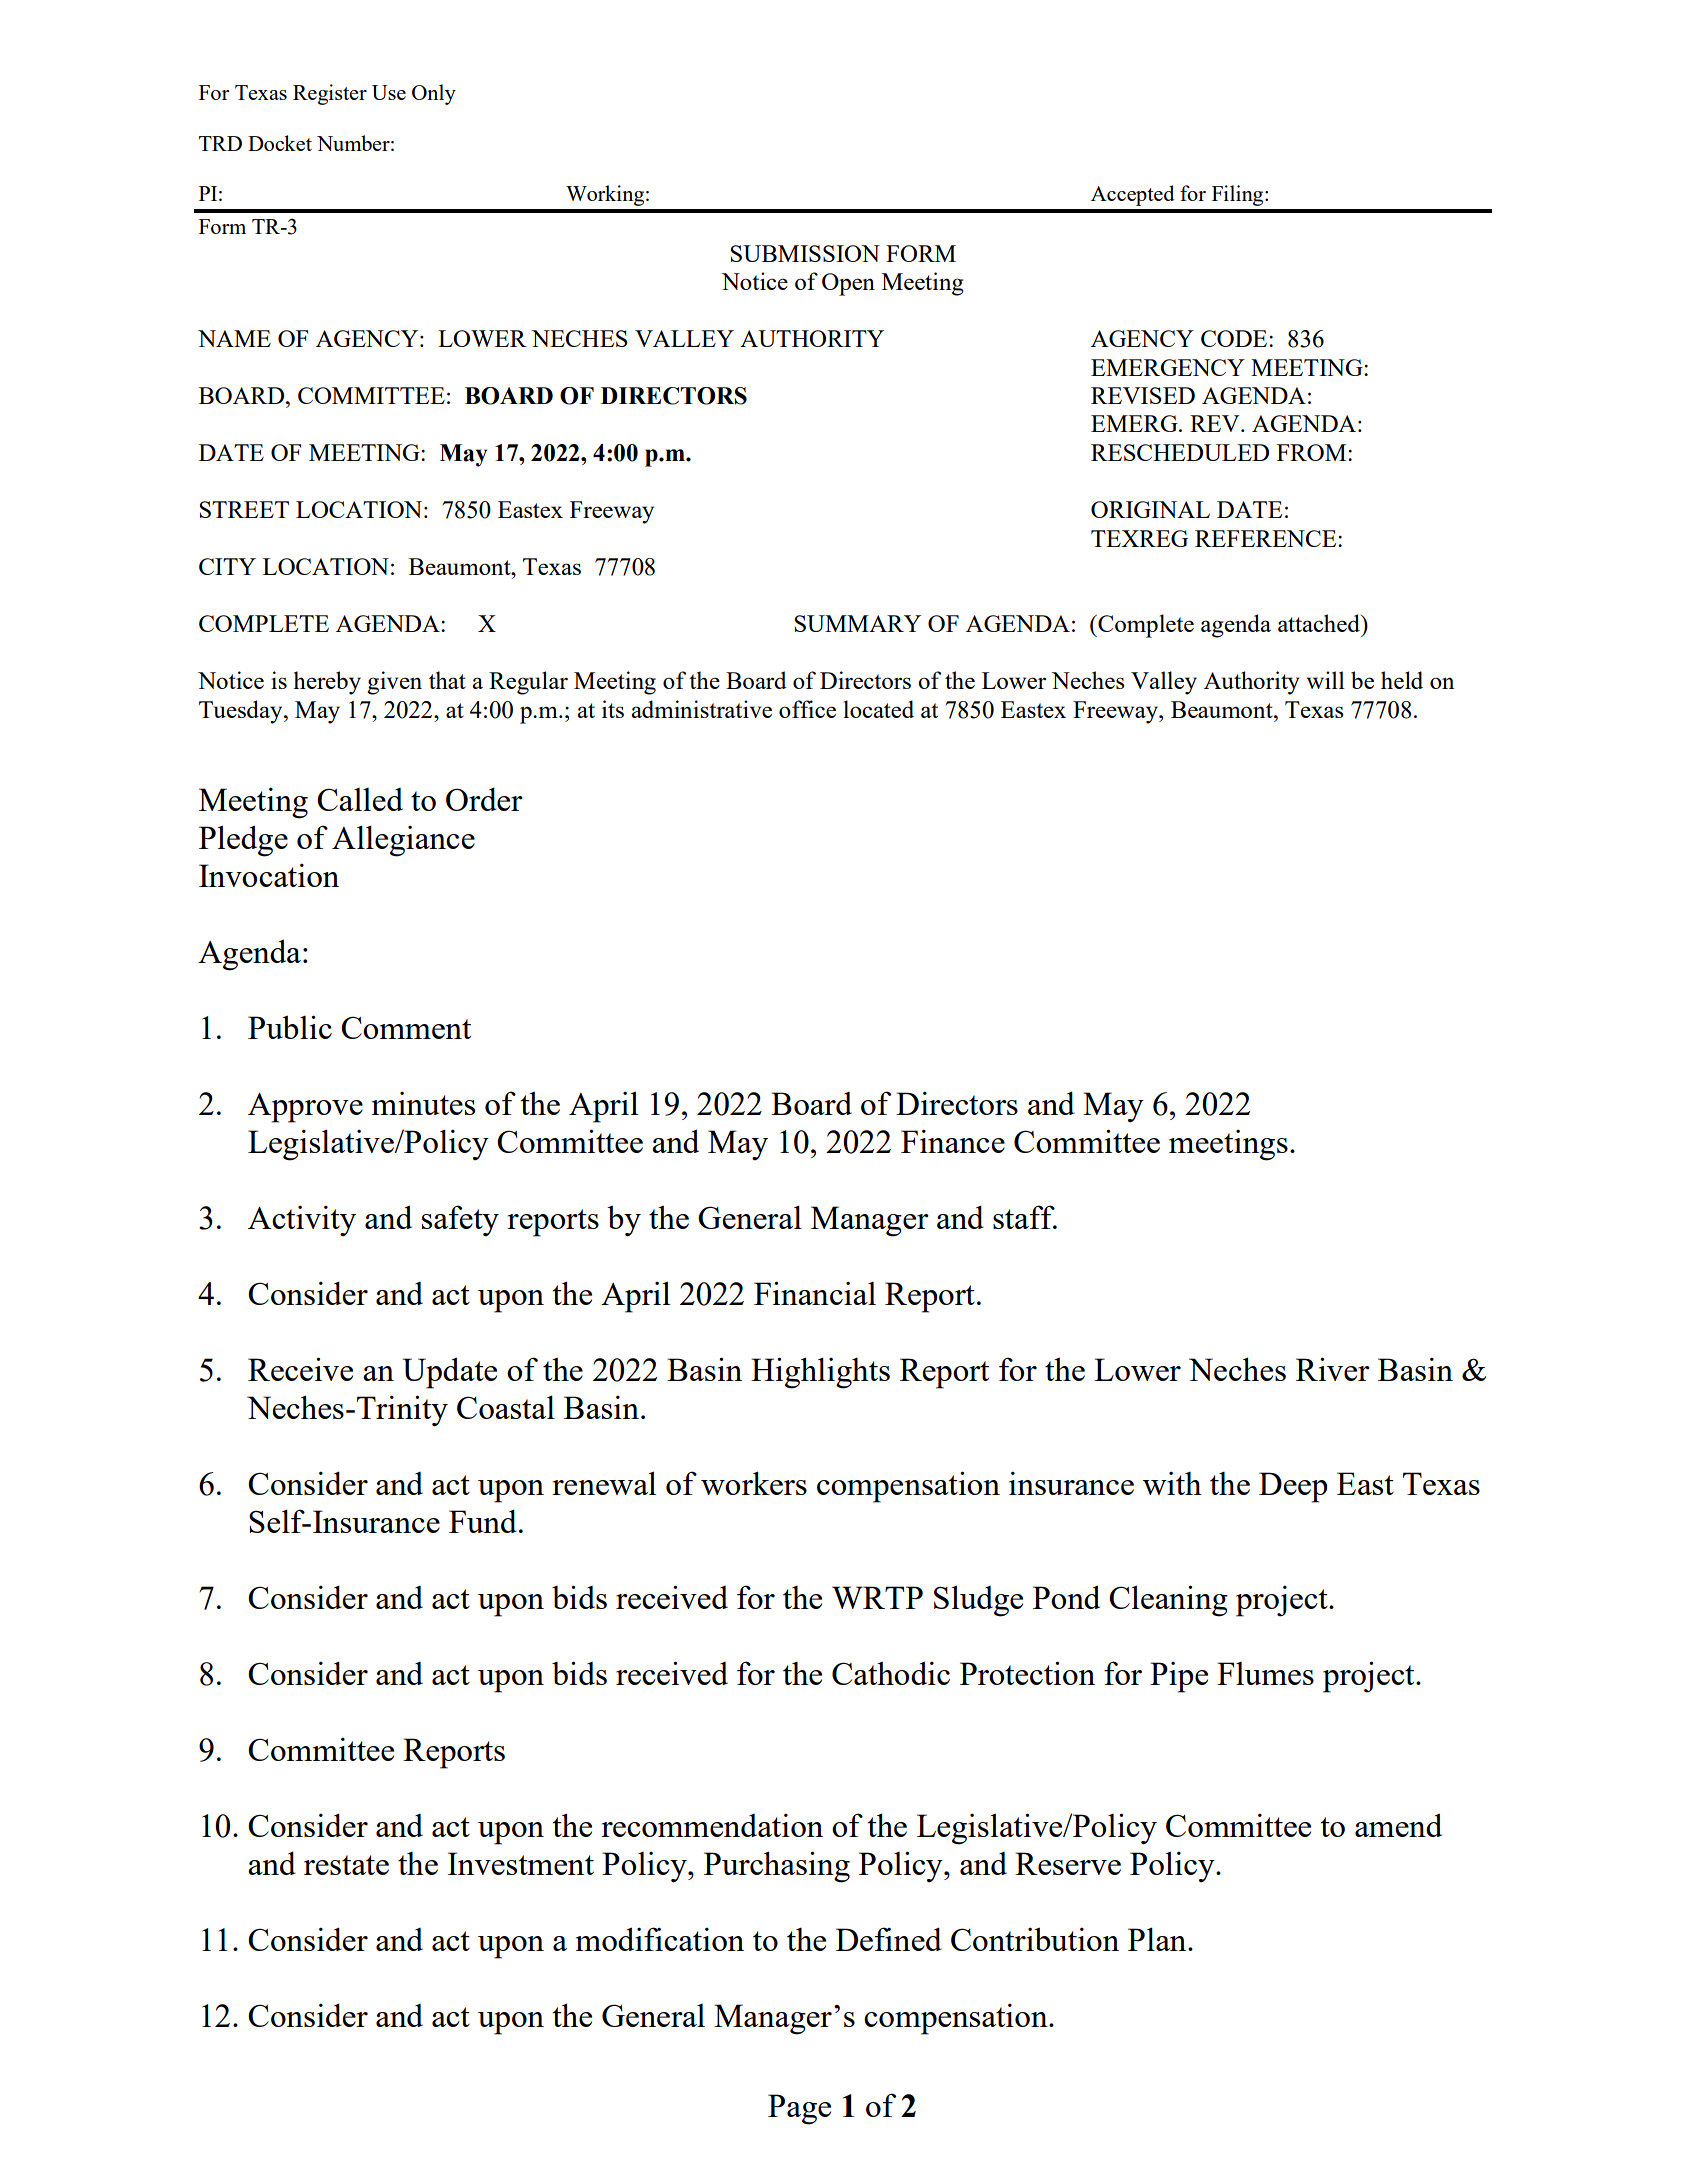 This screenshot has height=2182, width=1686. I want to click on will, so click(1325, 680).
